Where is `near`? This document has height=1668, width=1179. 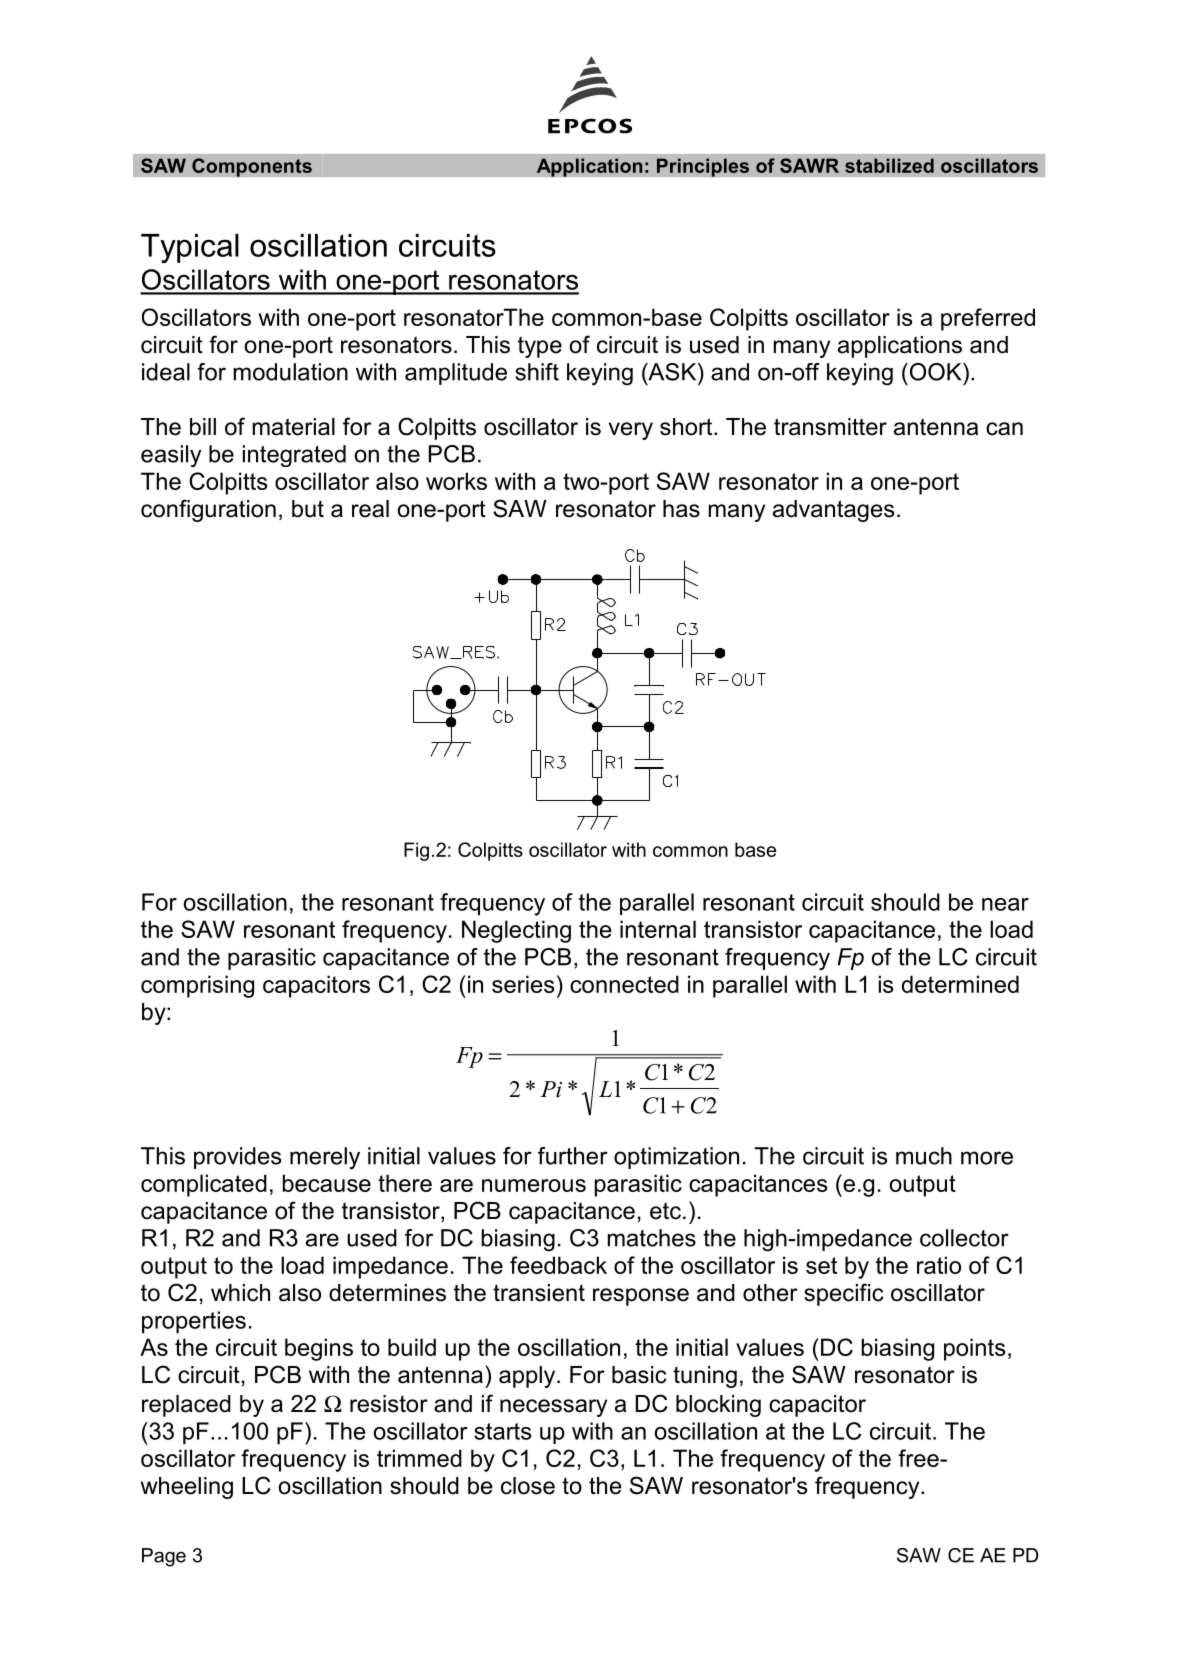
near is located at coordinates (1005, 904).
